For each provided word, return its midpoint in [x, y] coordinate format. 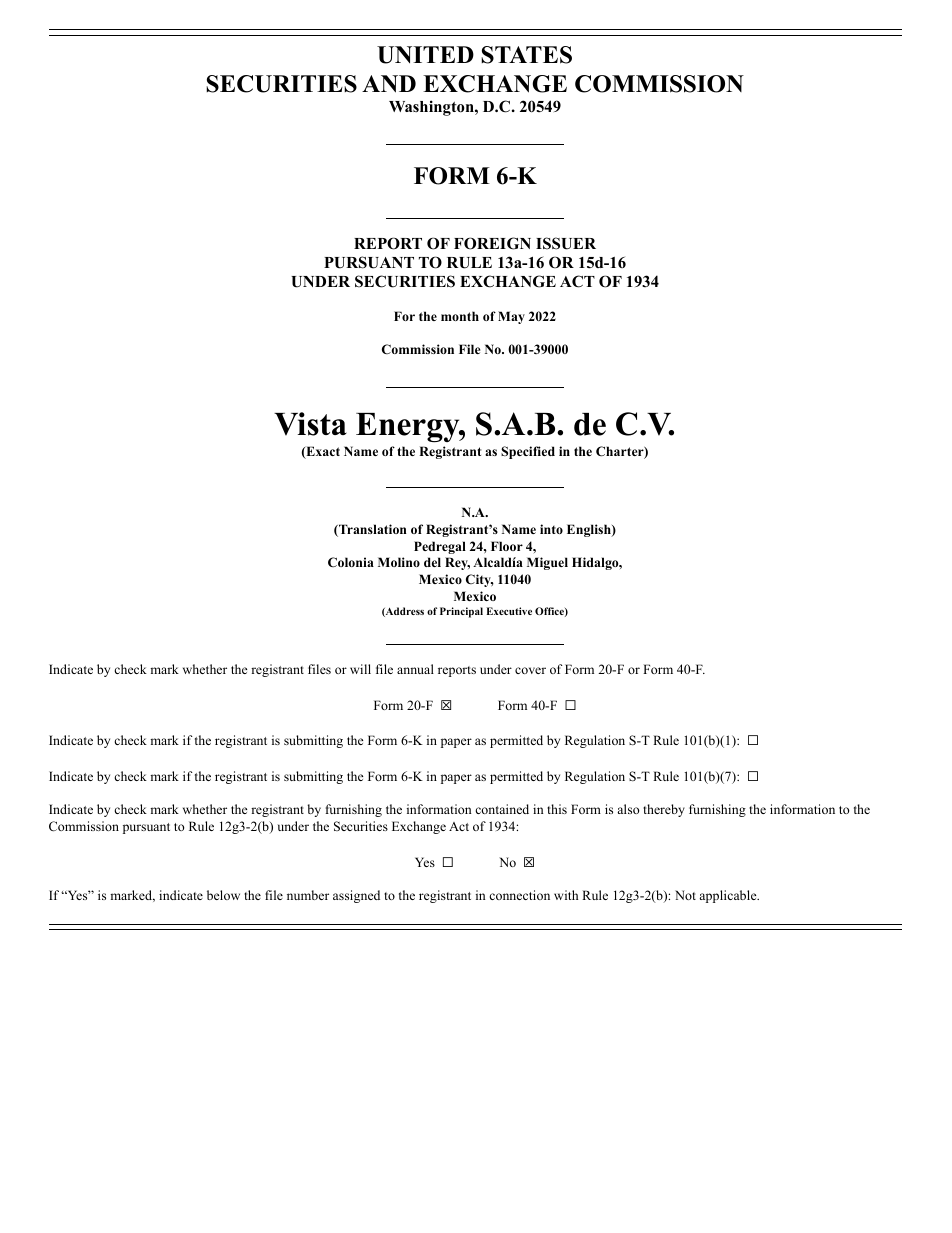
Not [685, 895]
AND [389, 84]
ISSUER [566, 243]
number [308, 895]
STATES [526, 55]
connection [519, 895]
